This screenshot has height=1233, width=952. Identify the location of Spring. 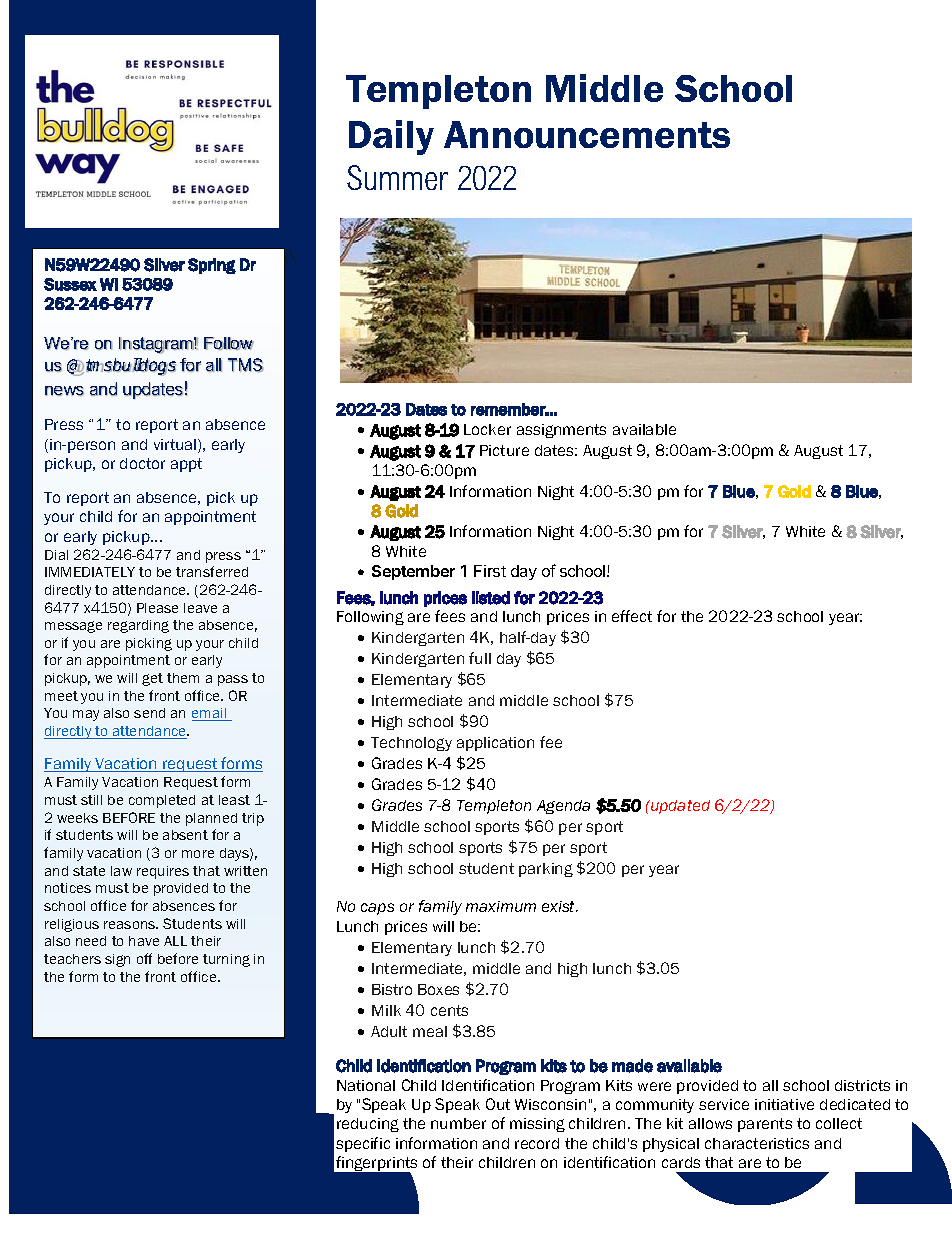
(212, 266).
